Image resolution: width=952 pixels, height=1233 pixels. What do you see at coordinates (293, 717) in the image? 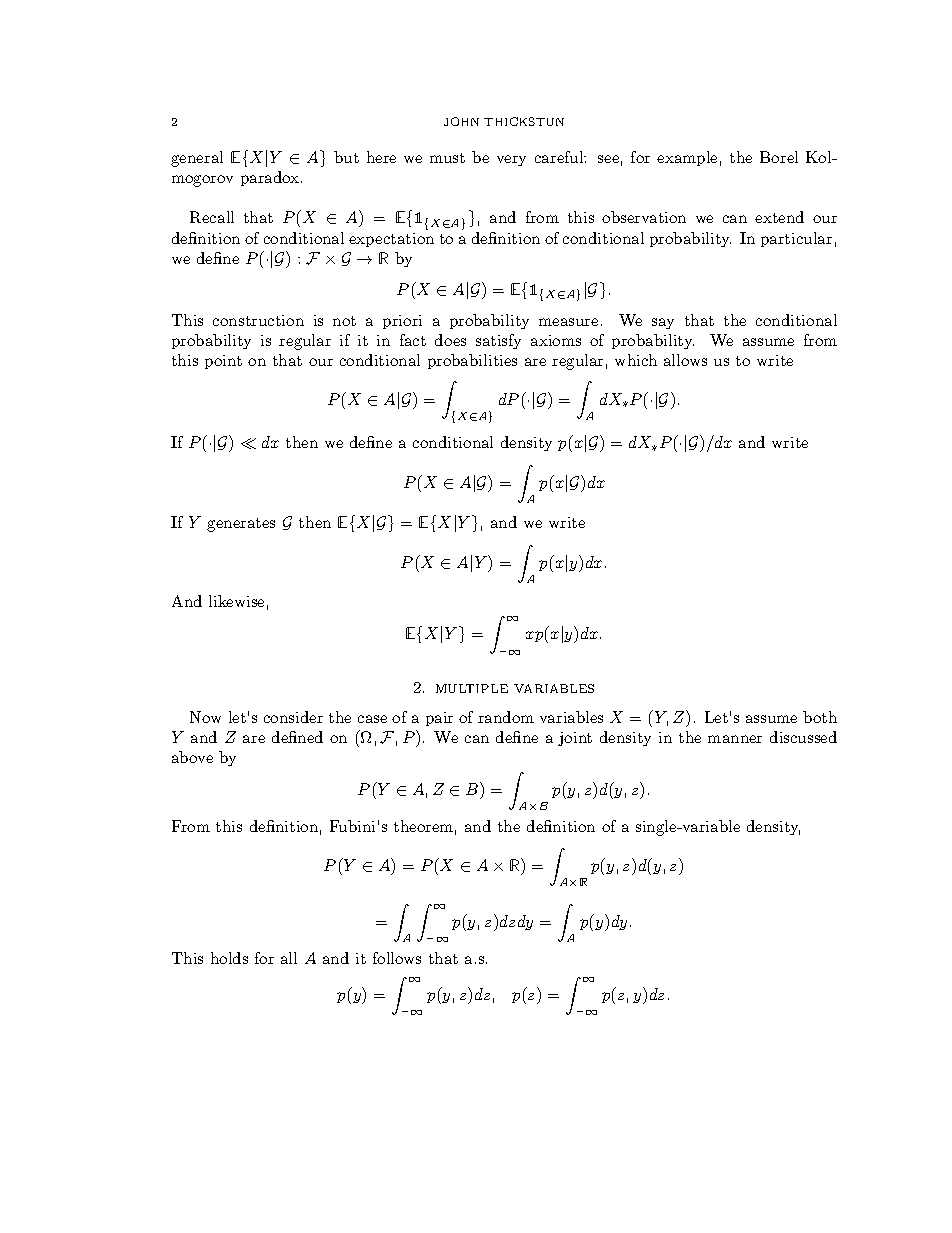
I see `consider` at bounding box center [293, 717].
